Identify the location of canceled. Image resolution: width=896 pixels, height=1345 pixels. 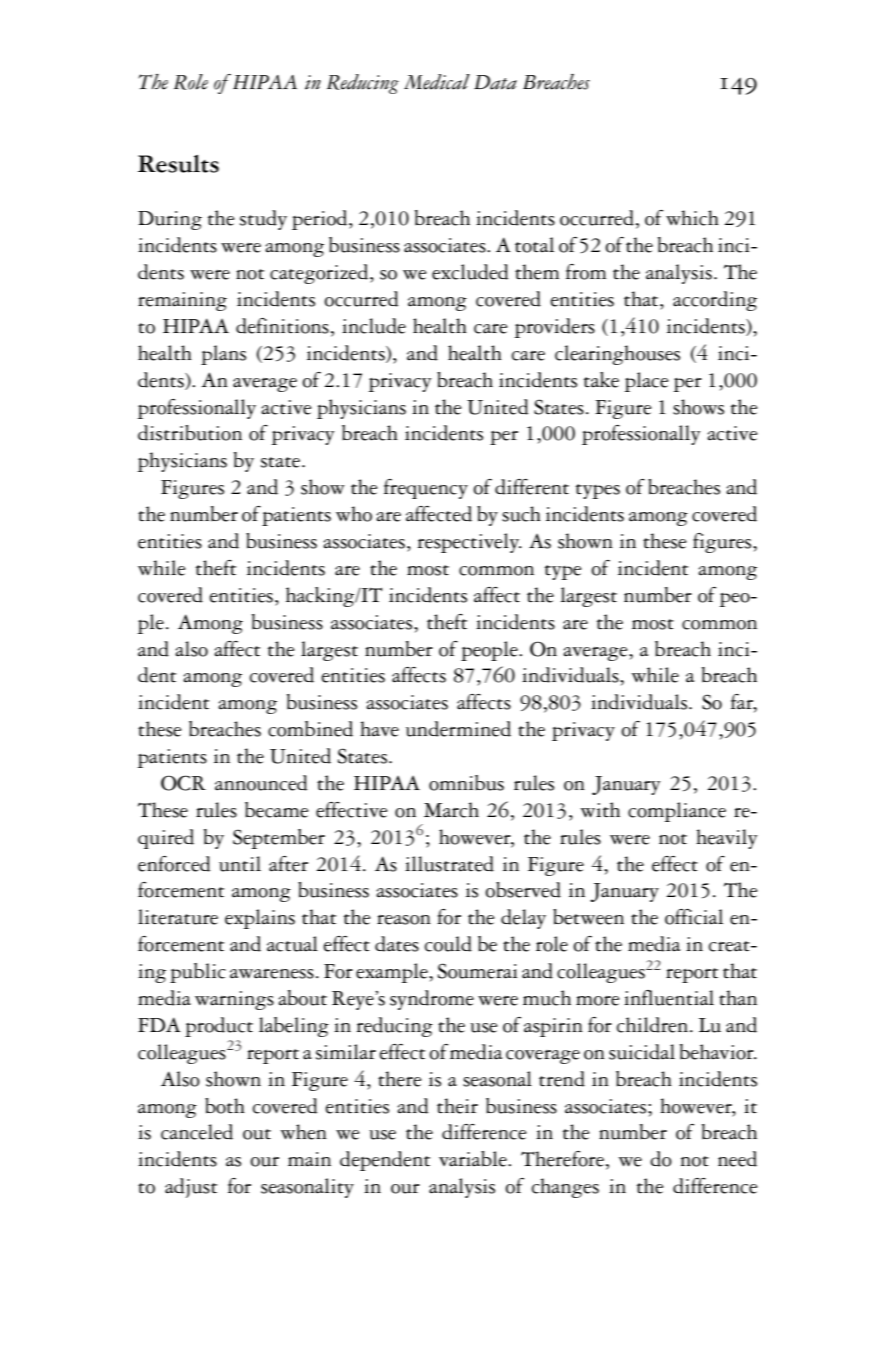
(197, 1132).
